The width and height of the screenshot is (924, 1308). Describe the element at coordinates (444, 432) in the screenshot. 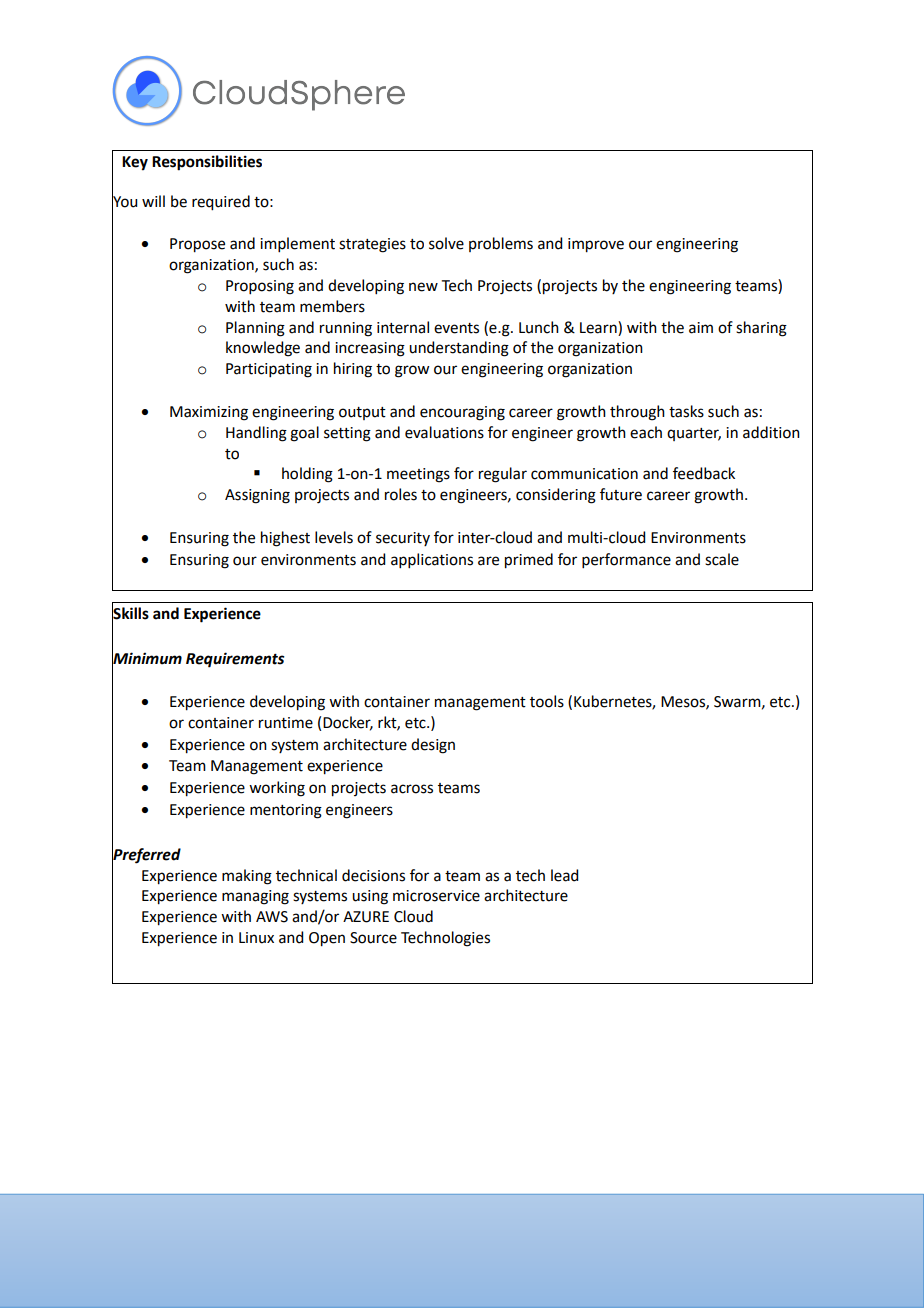

I see `evaluations` at that location.
